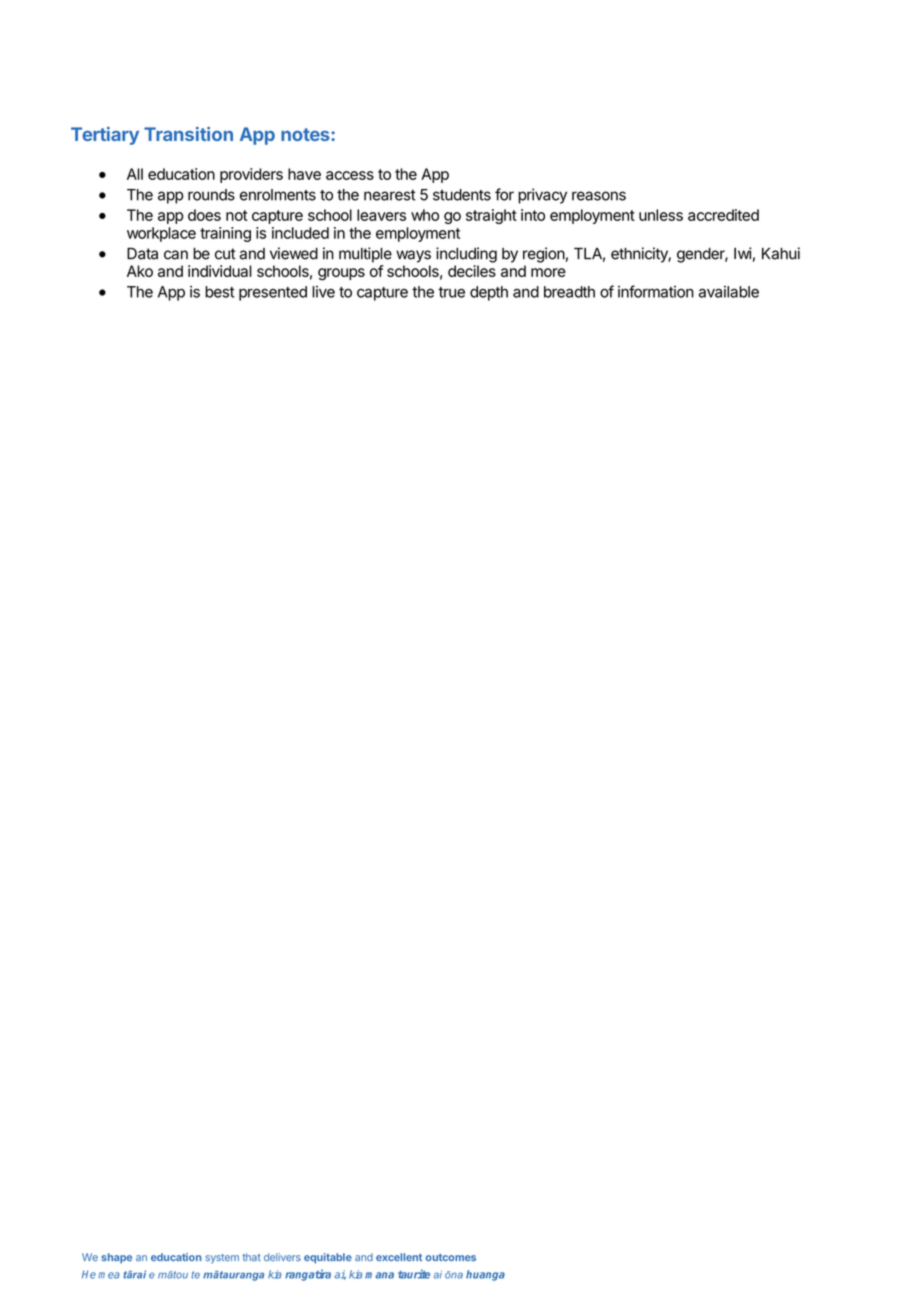 This screenshot has width=924, height=1308. I want to click on shape, so click(117, 1258).
